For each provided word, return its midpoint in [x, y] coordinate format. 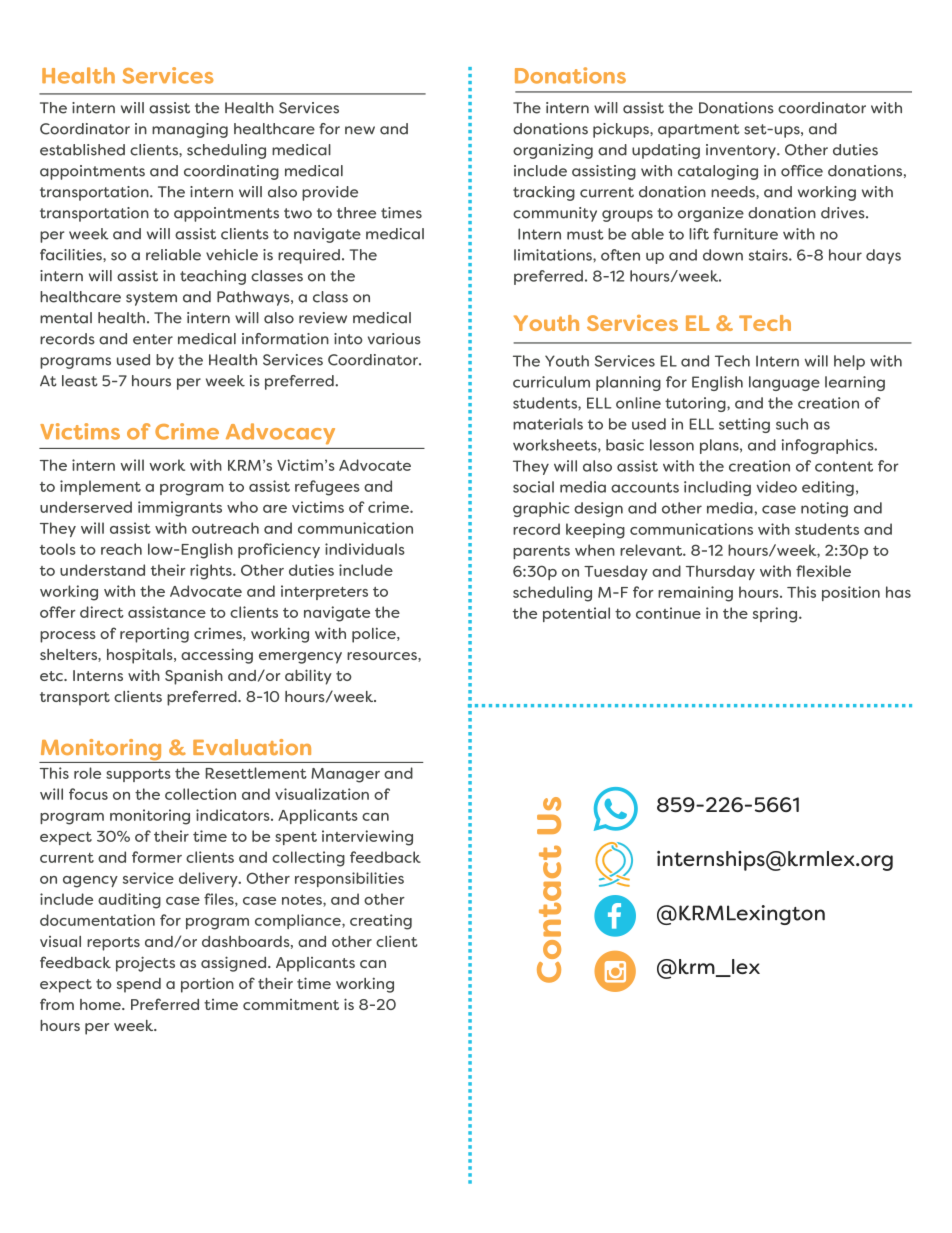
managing [190, 130]
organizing [553, 151]
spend [139, 985]
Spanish [194, 677]
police [375, 635]
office [802, 171]
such [792, 424]
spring [776, 615]
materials [548, 424]
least [80, 381]
